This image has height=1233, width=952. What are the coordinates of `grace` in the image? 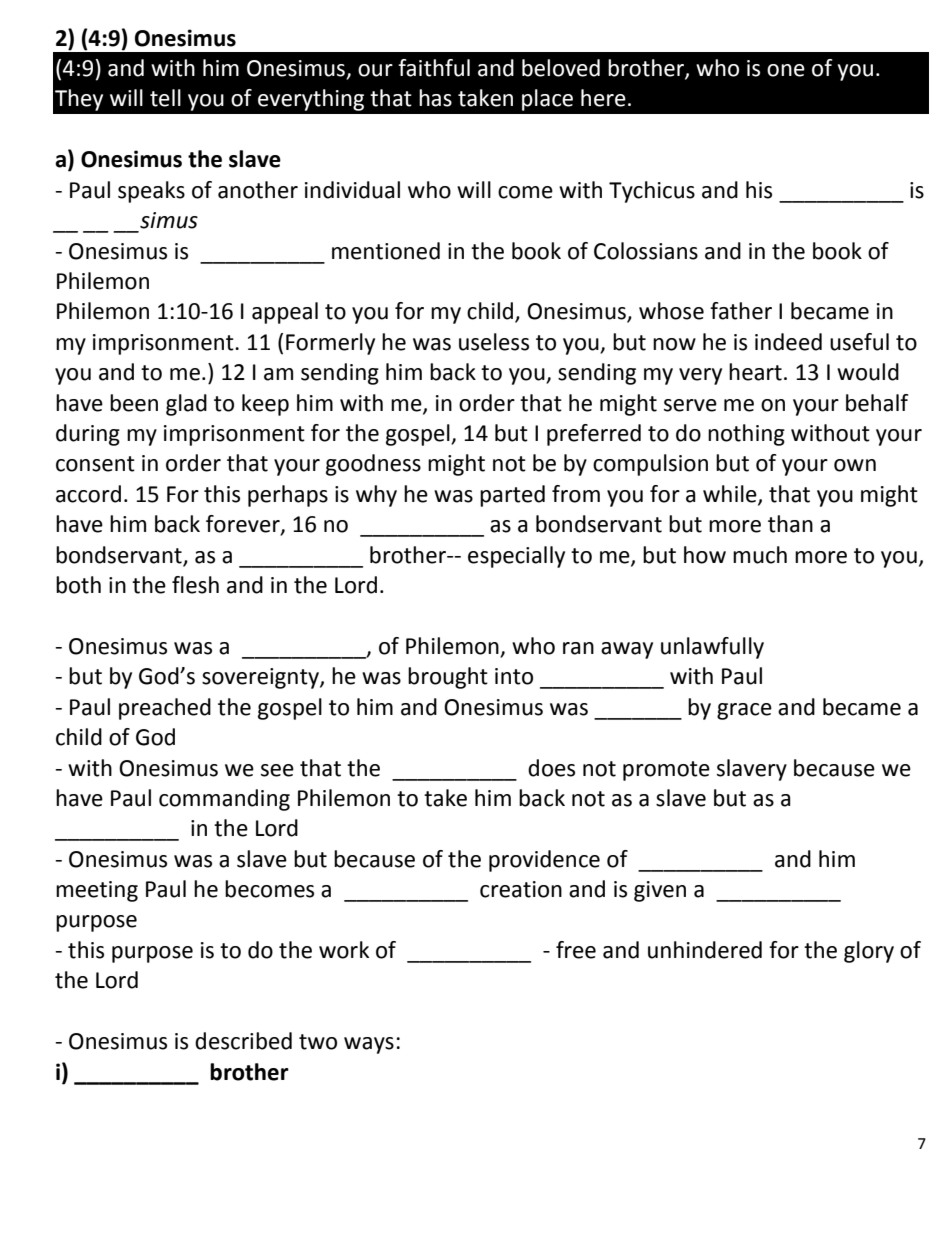 It's located at (744, 711).
